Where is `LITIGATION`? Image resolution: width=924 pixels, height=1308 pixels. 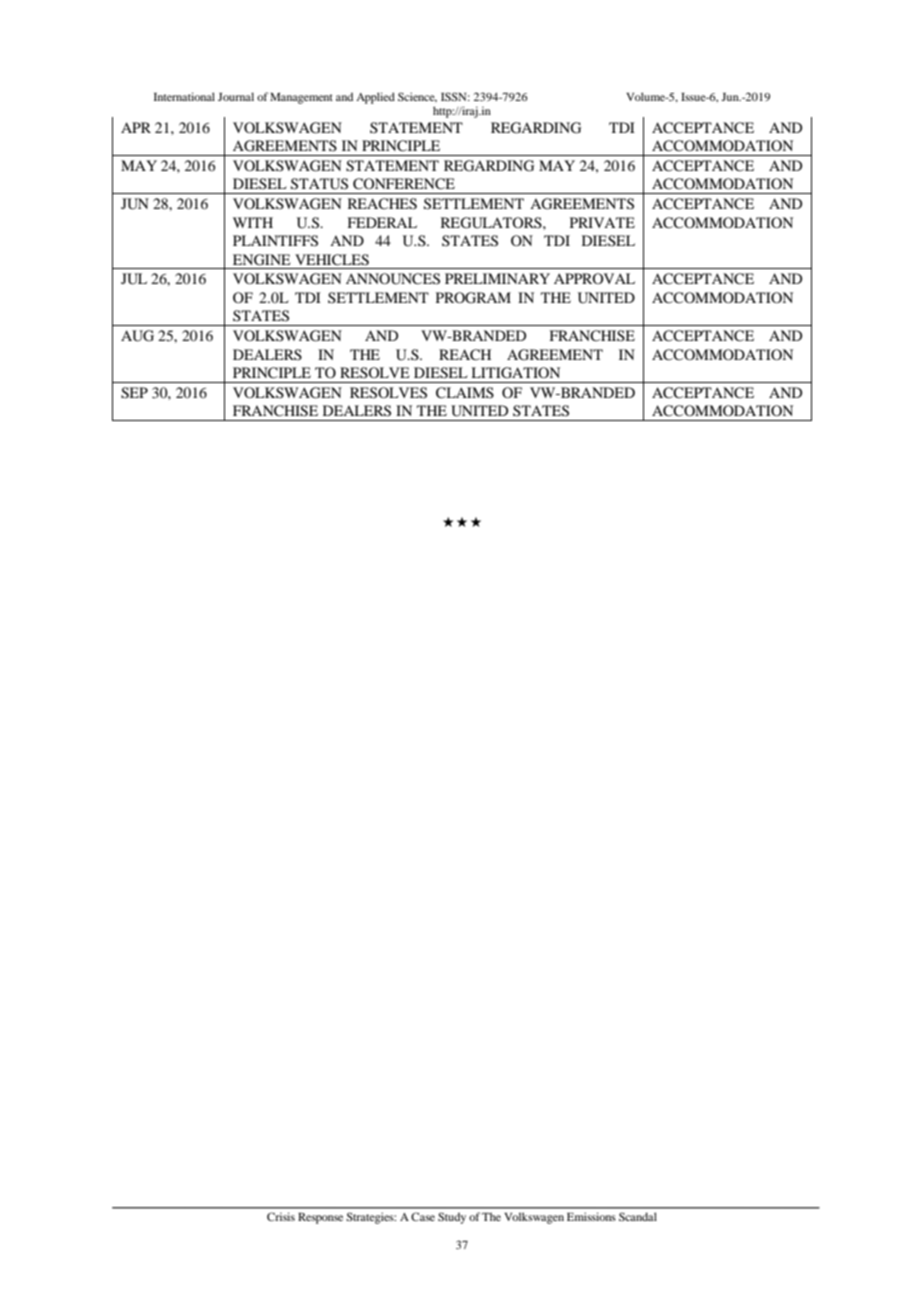 LITIGATION is located at coordinates (515, 373).
